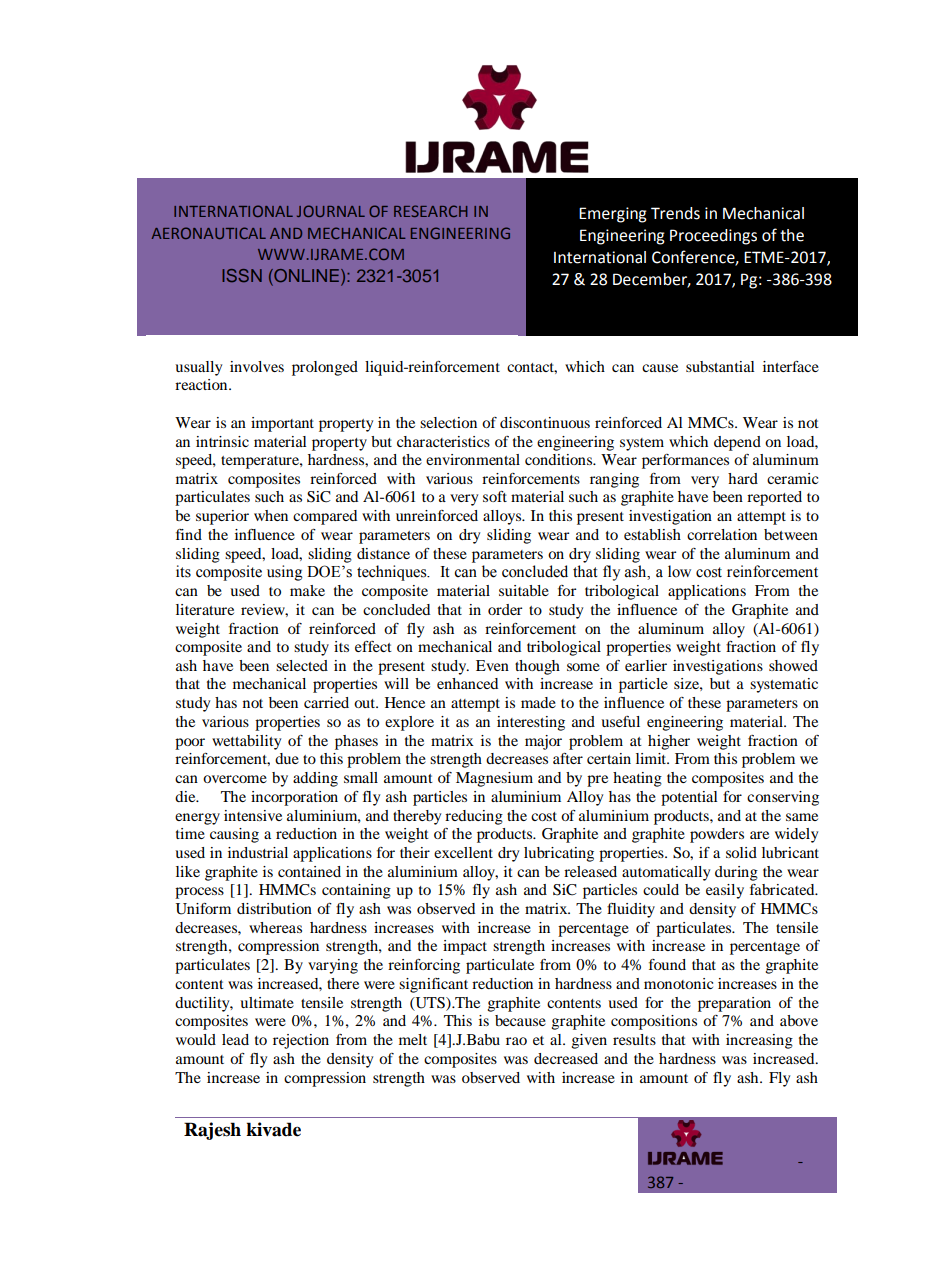 The height and width of the screenshot is (1288, 936). What do you see at coordinates (212, 1131) in the screenshot?
I see `Rajesh` at bounding box center [212, 1131].
